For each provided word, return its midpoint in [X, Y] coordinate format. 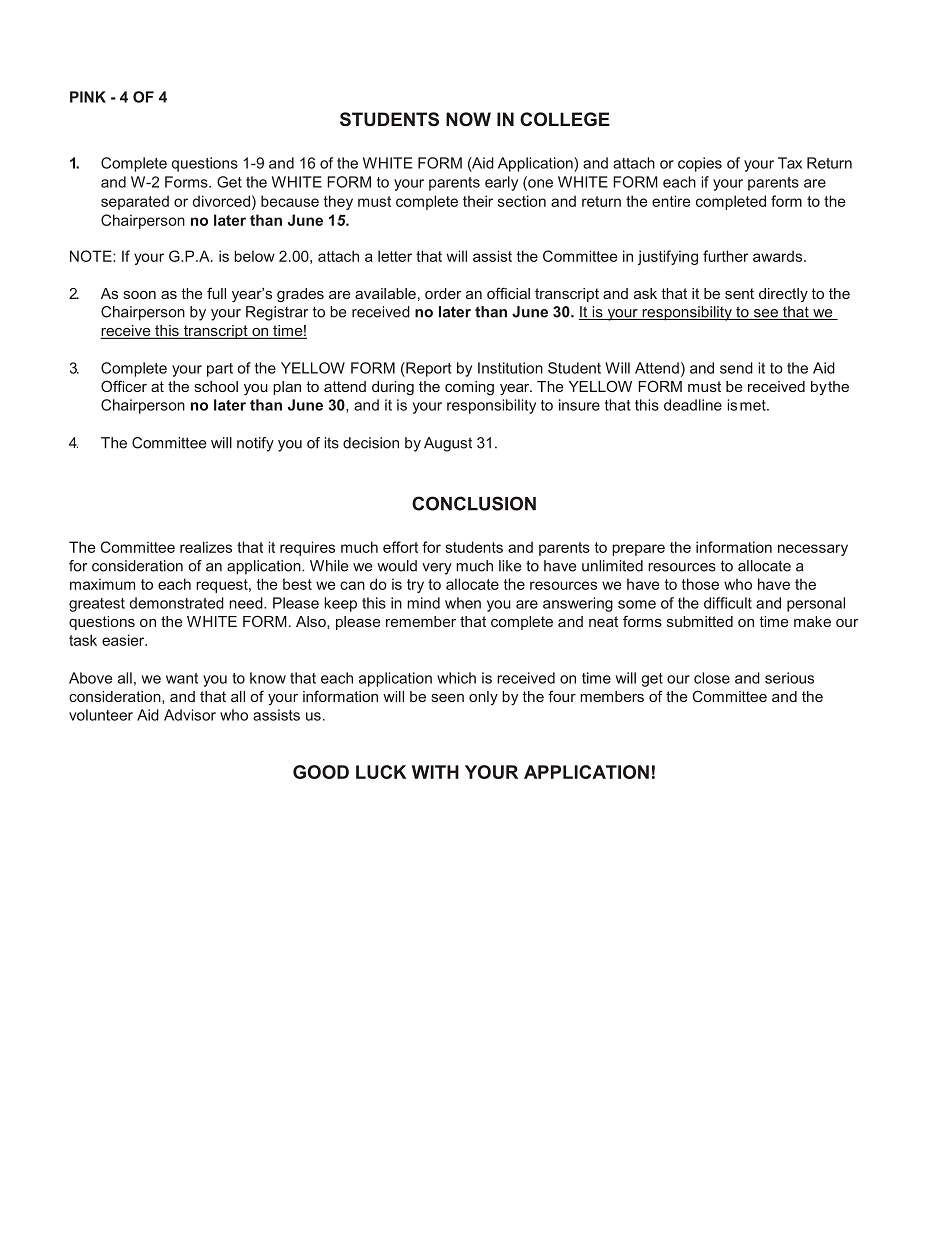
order [443, 293]
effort [400, 547]
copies [700, 164]
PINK [88, 97]
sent [739, 293]
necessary [813, 550]
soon [139, 295]
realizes [206, 547]
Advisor [190, 715]
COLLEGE [565, 119]
